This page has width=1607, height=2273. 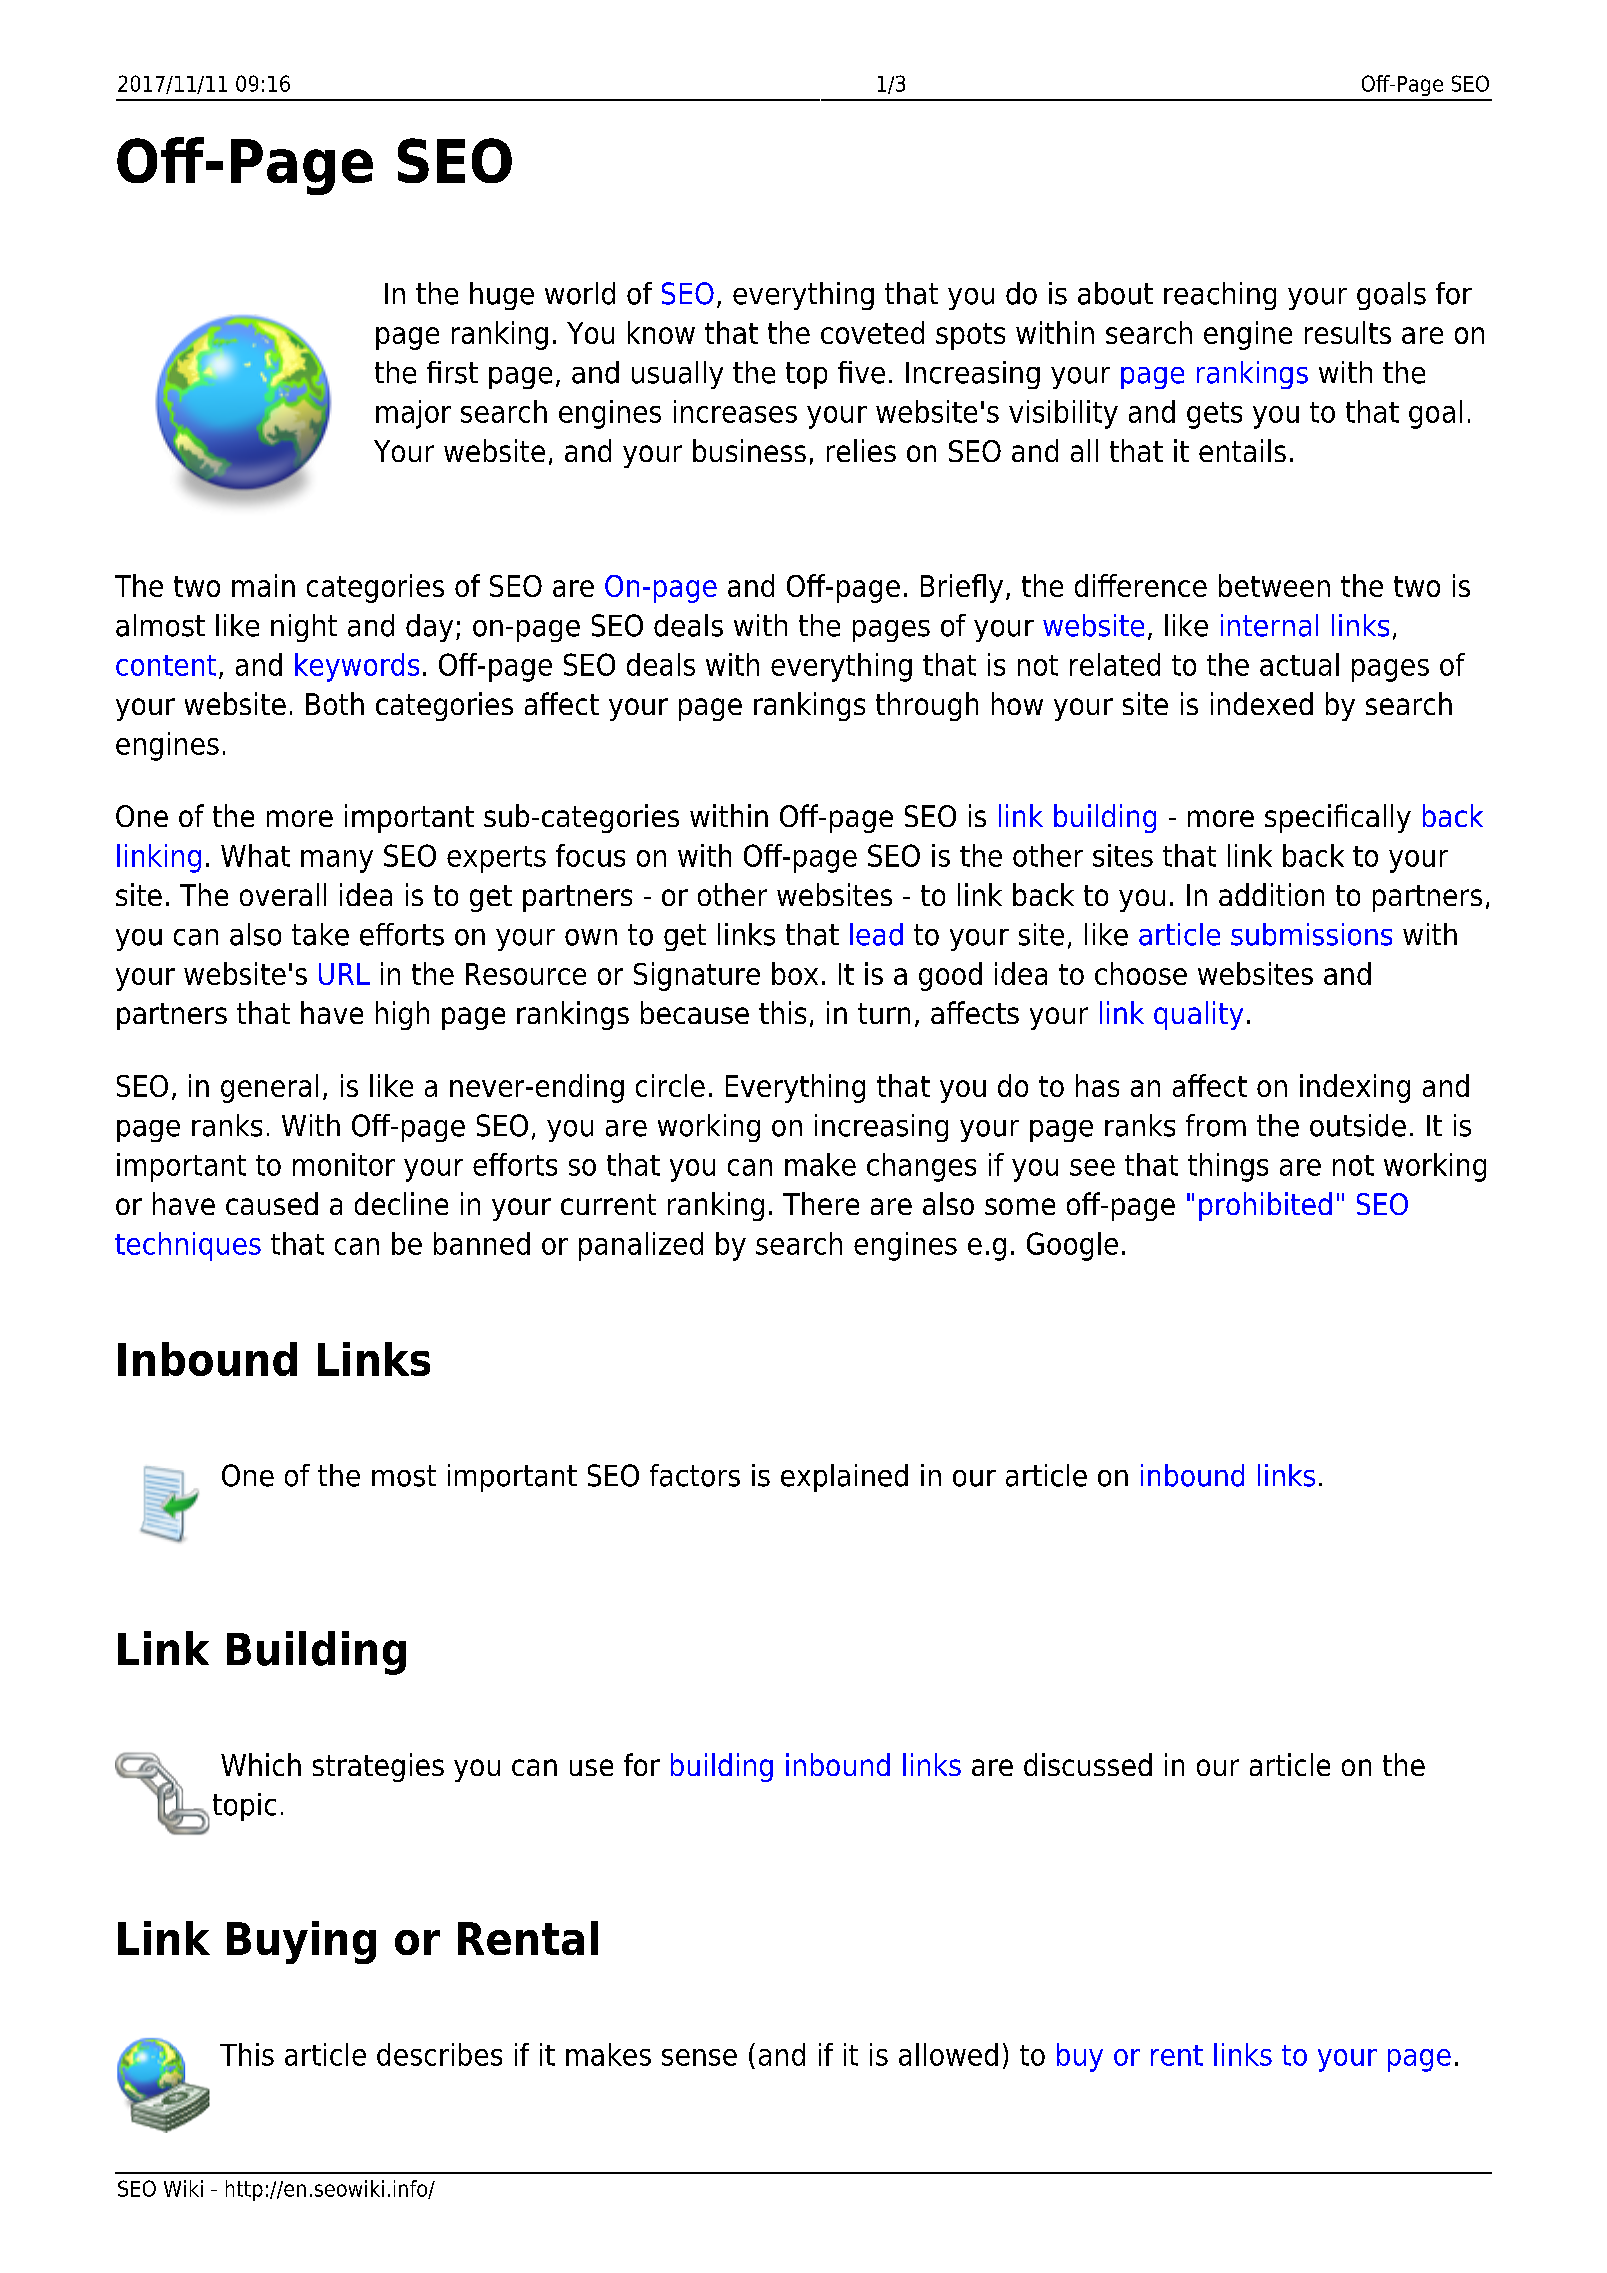 What do you see at coordinates (413, 414) in the page?
I see `major` at bounding box center [413, 414].
